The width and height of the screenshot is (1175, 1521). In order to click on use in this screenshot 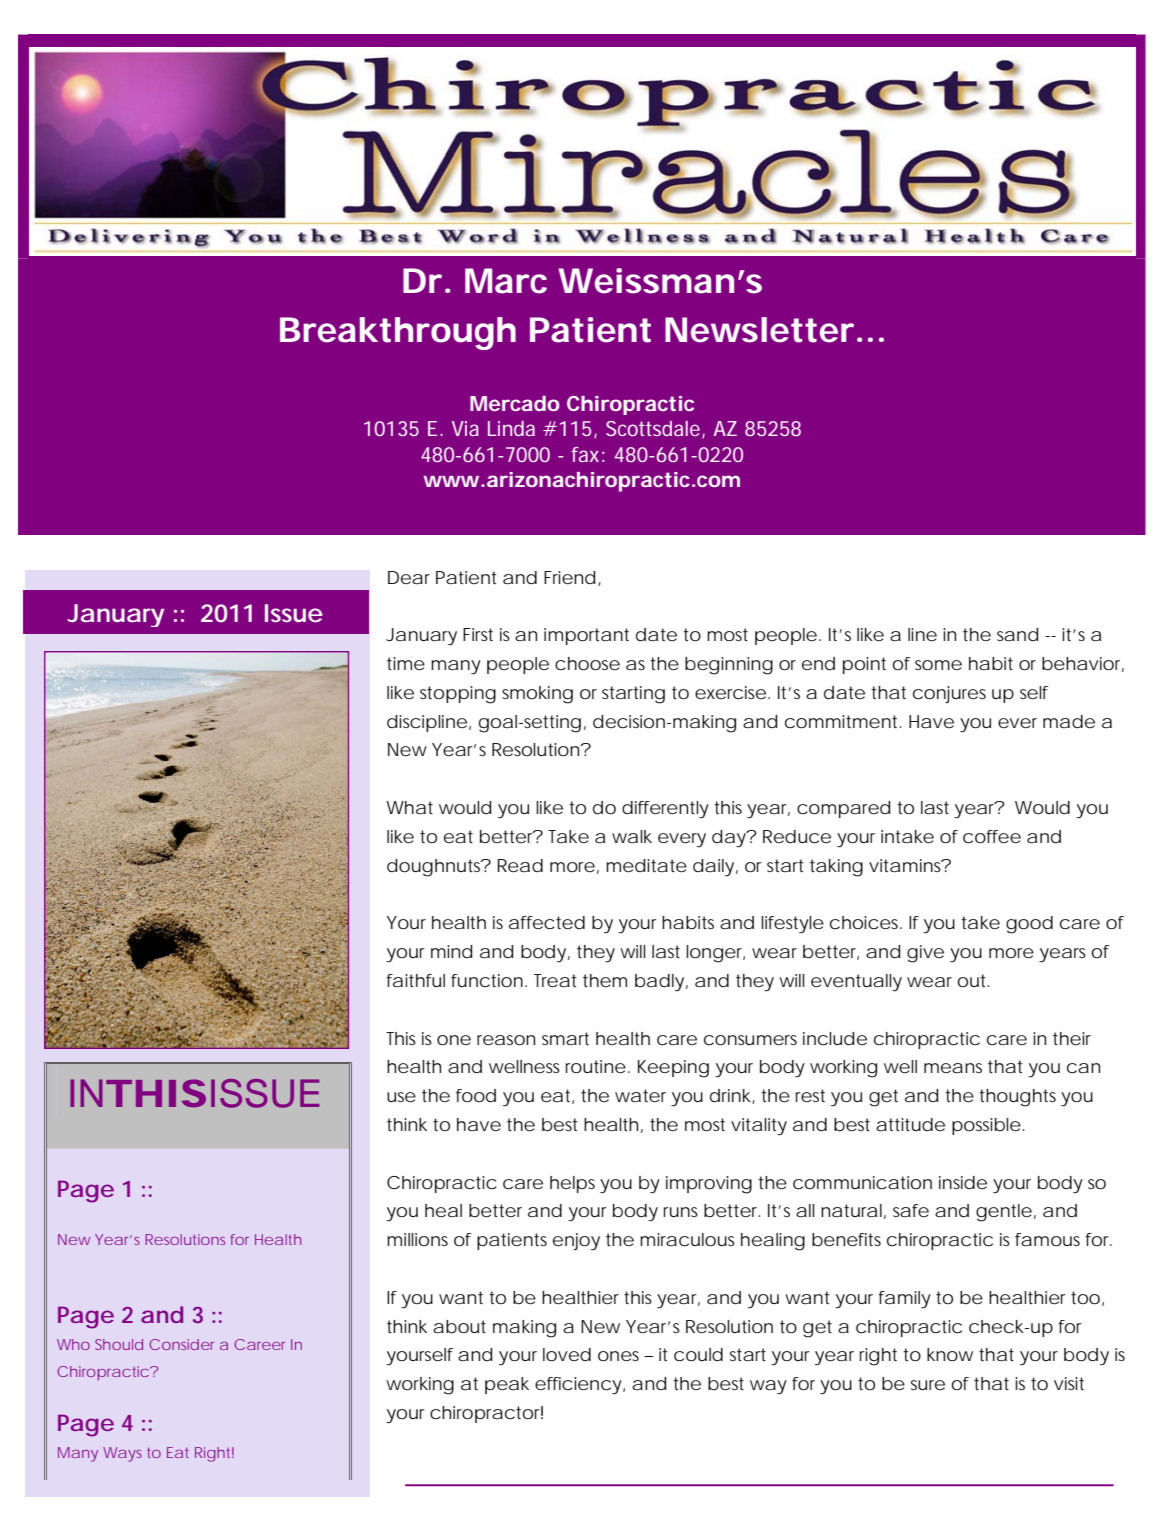, I will do `click(401, 1097)`.
